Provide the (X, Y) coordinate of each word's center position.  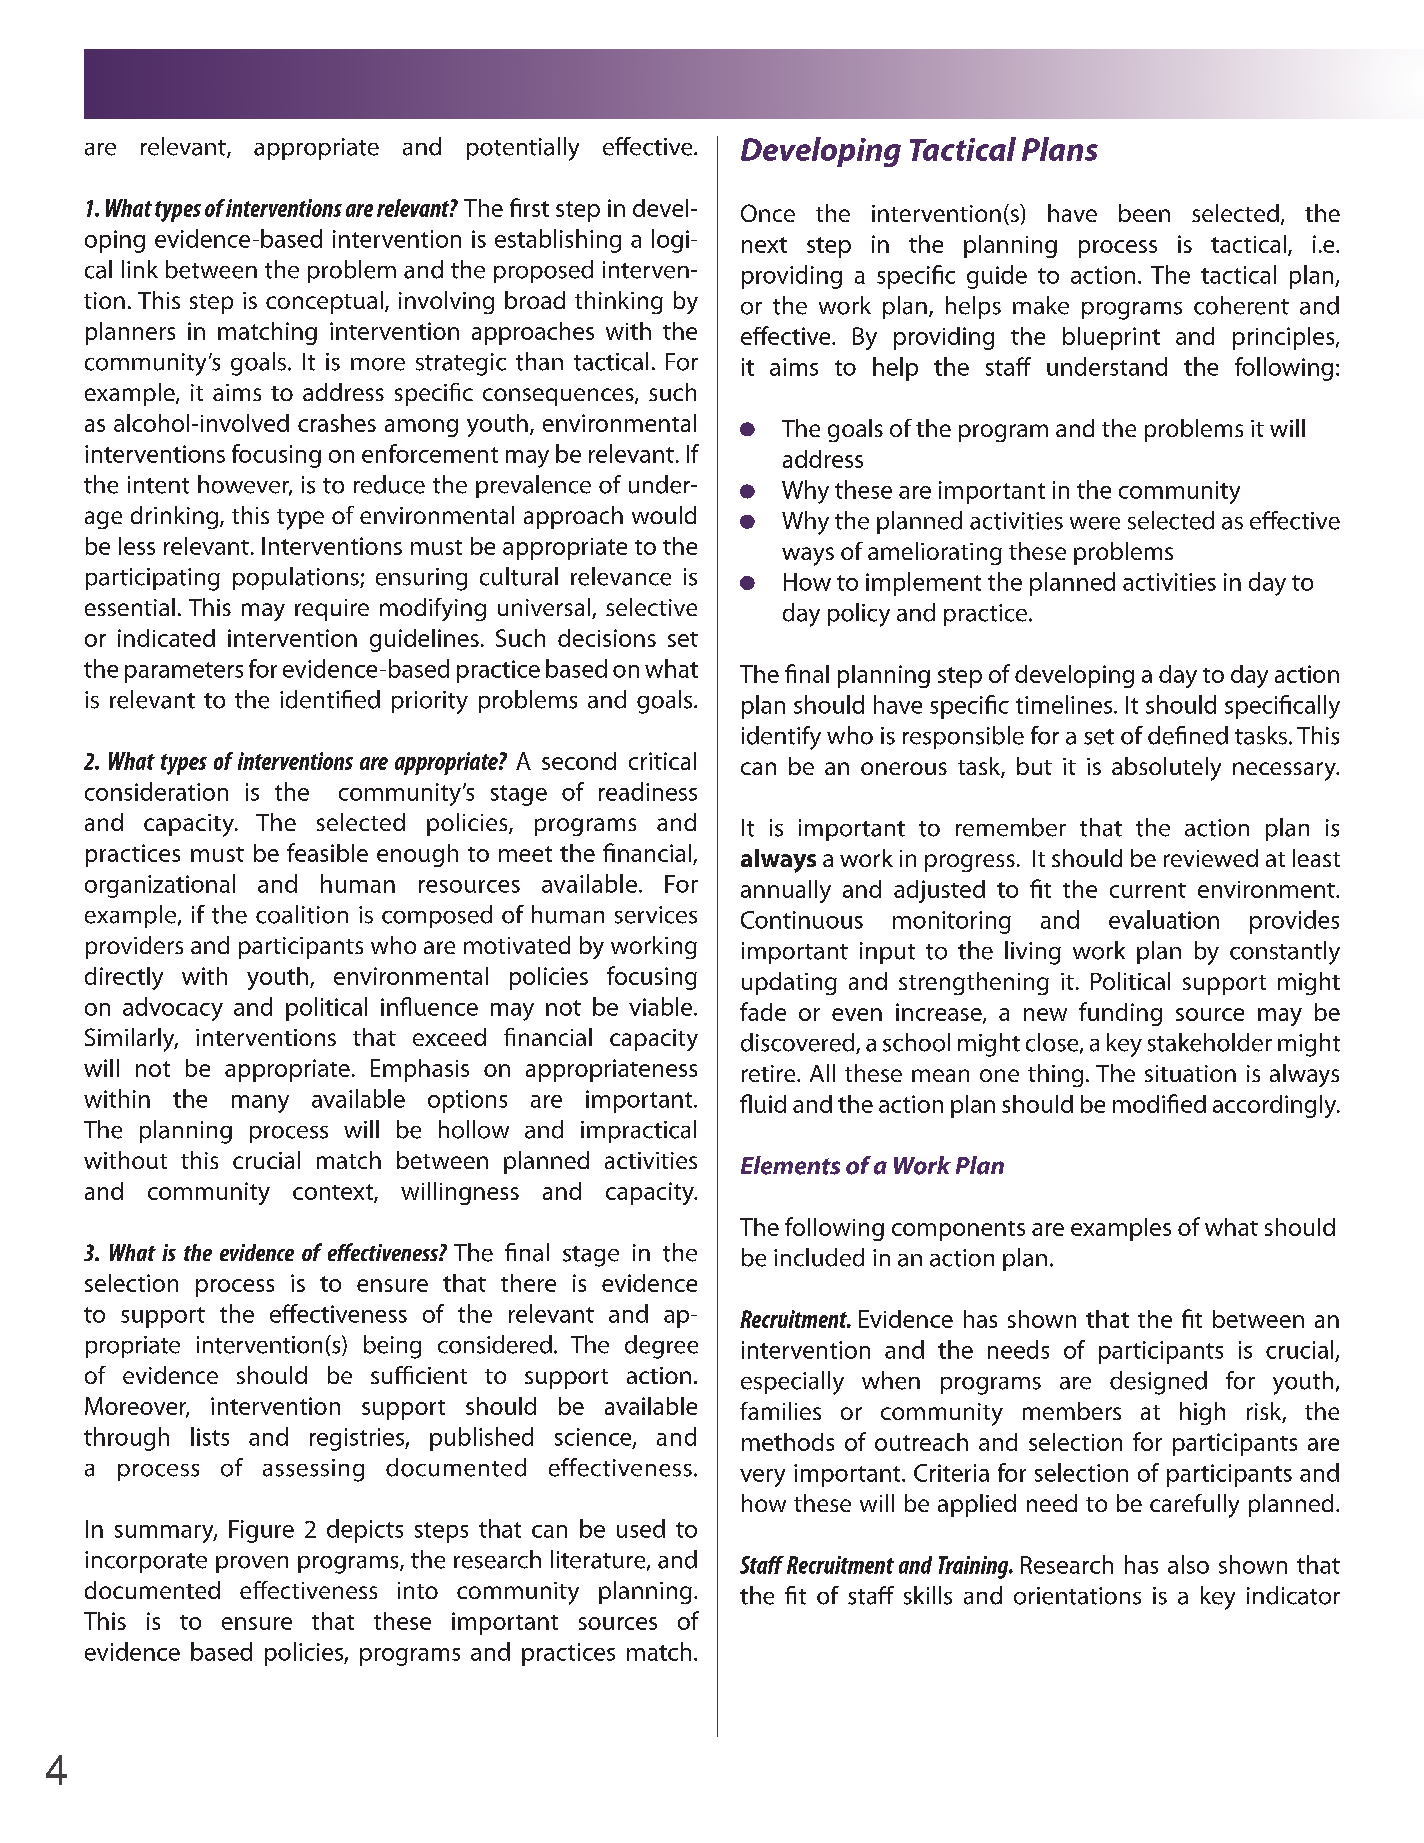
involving (446, 302)
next (764, 245)
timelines (1064, 704)
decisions (607, 638)
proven (252, 1564)
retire (770, 1073)
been (1144, 213)
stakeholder (1210, 1042)
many (260, 1104)
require (332, 610)
